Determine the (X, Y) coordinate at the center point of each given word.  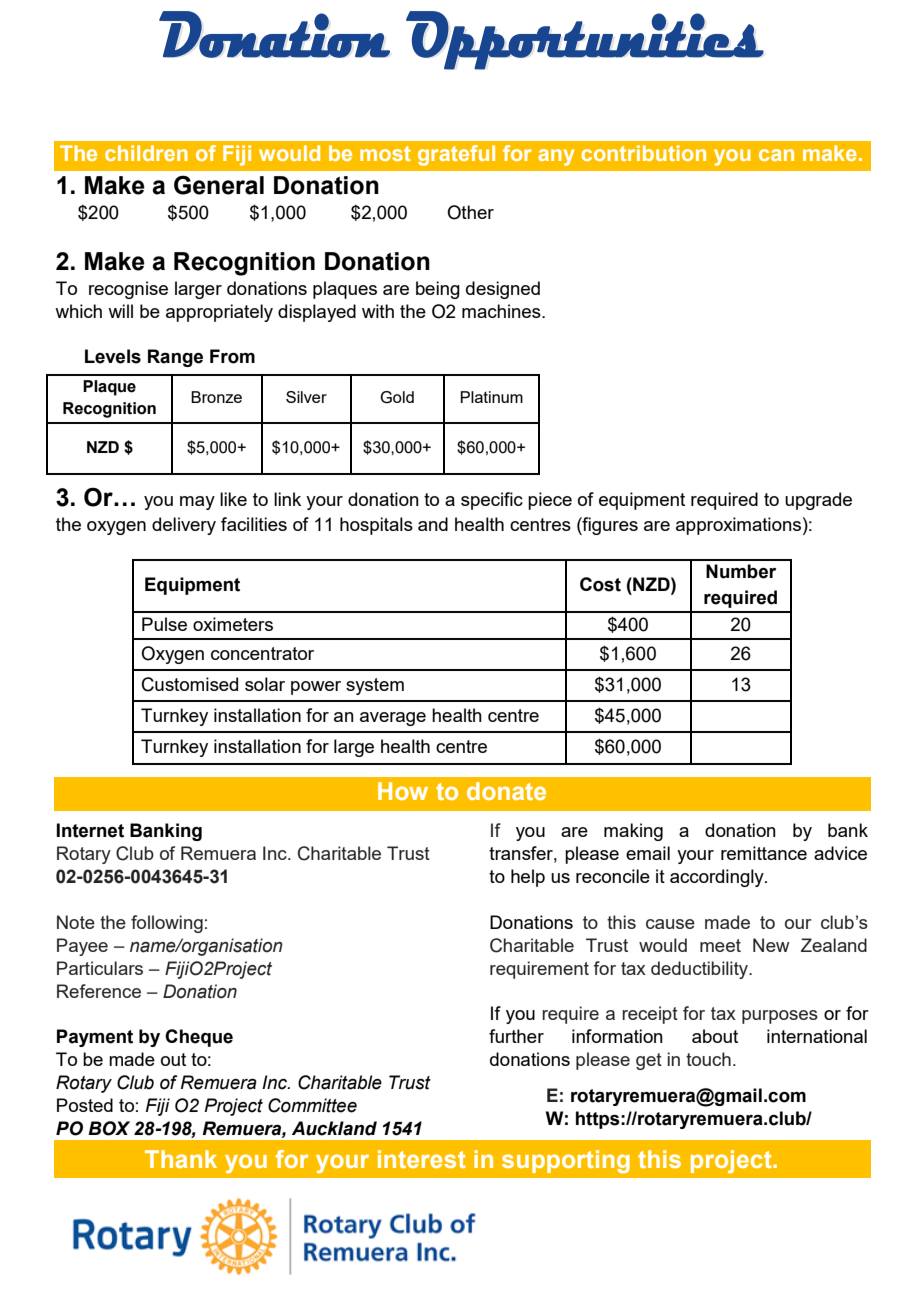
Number (741, 571)
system (375, 686)
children (146, 153)
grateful (456, 155)
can (776, 155)
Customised (190, 684)
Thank (181, 1159)
